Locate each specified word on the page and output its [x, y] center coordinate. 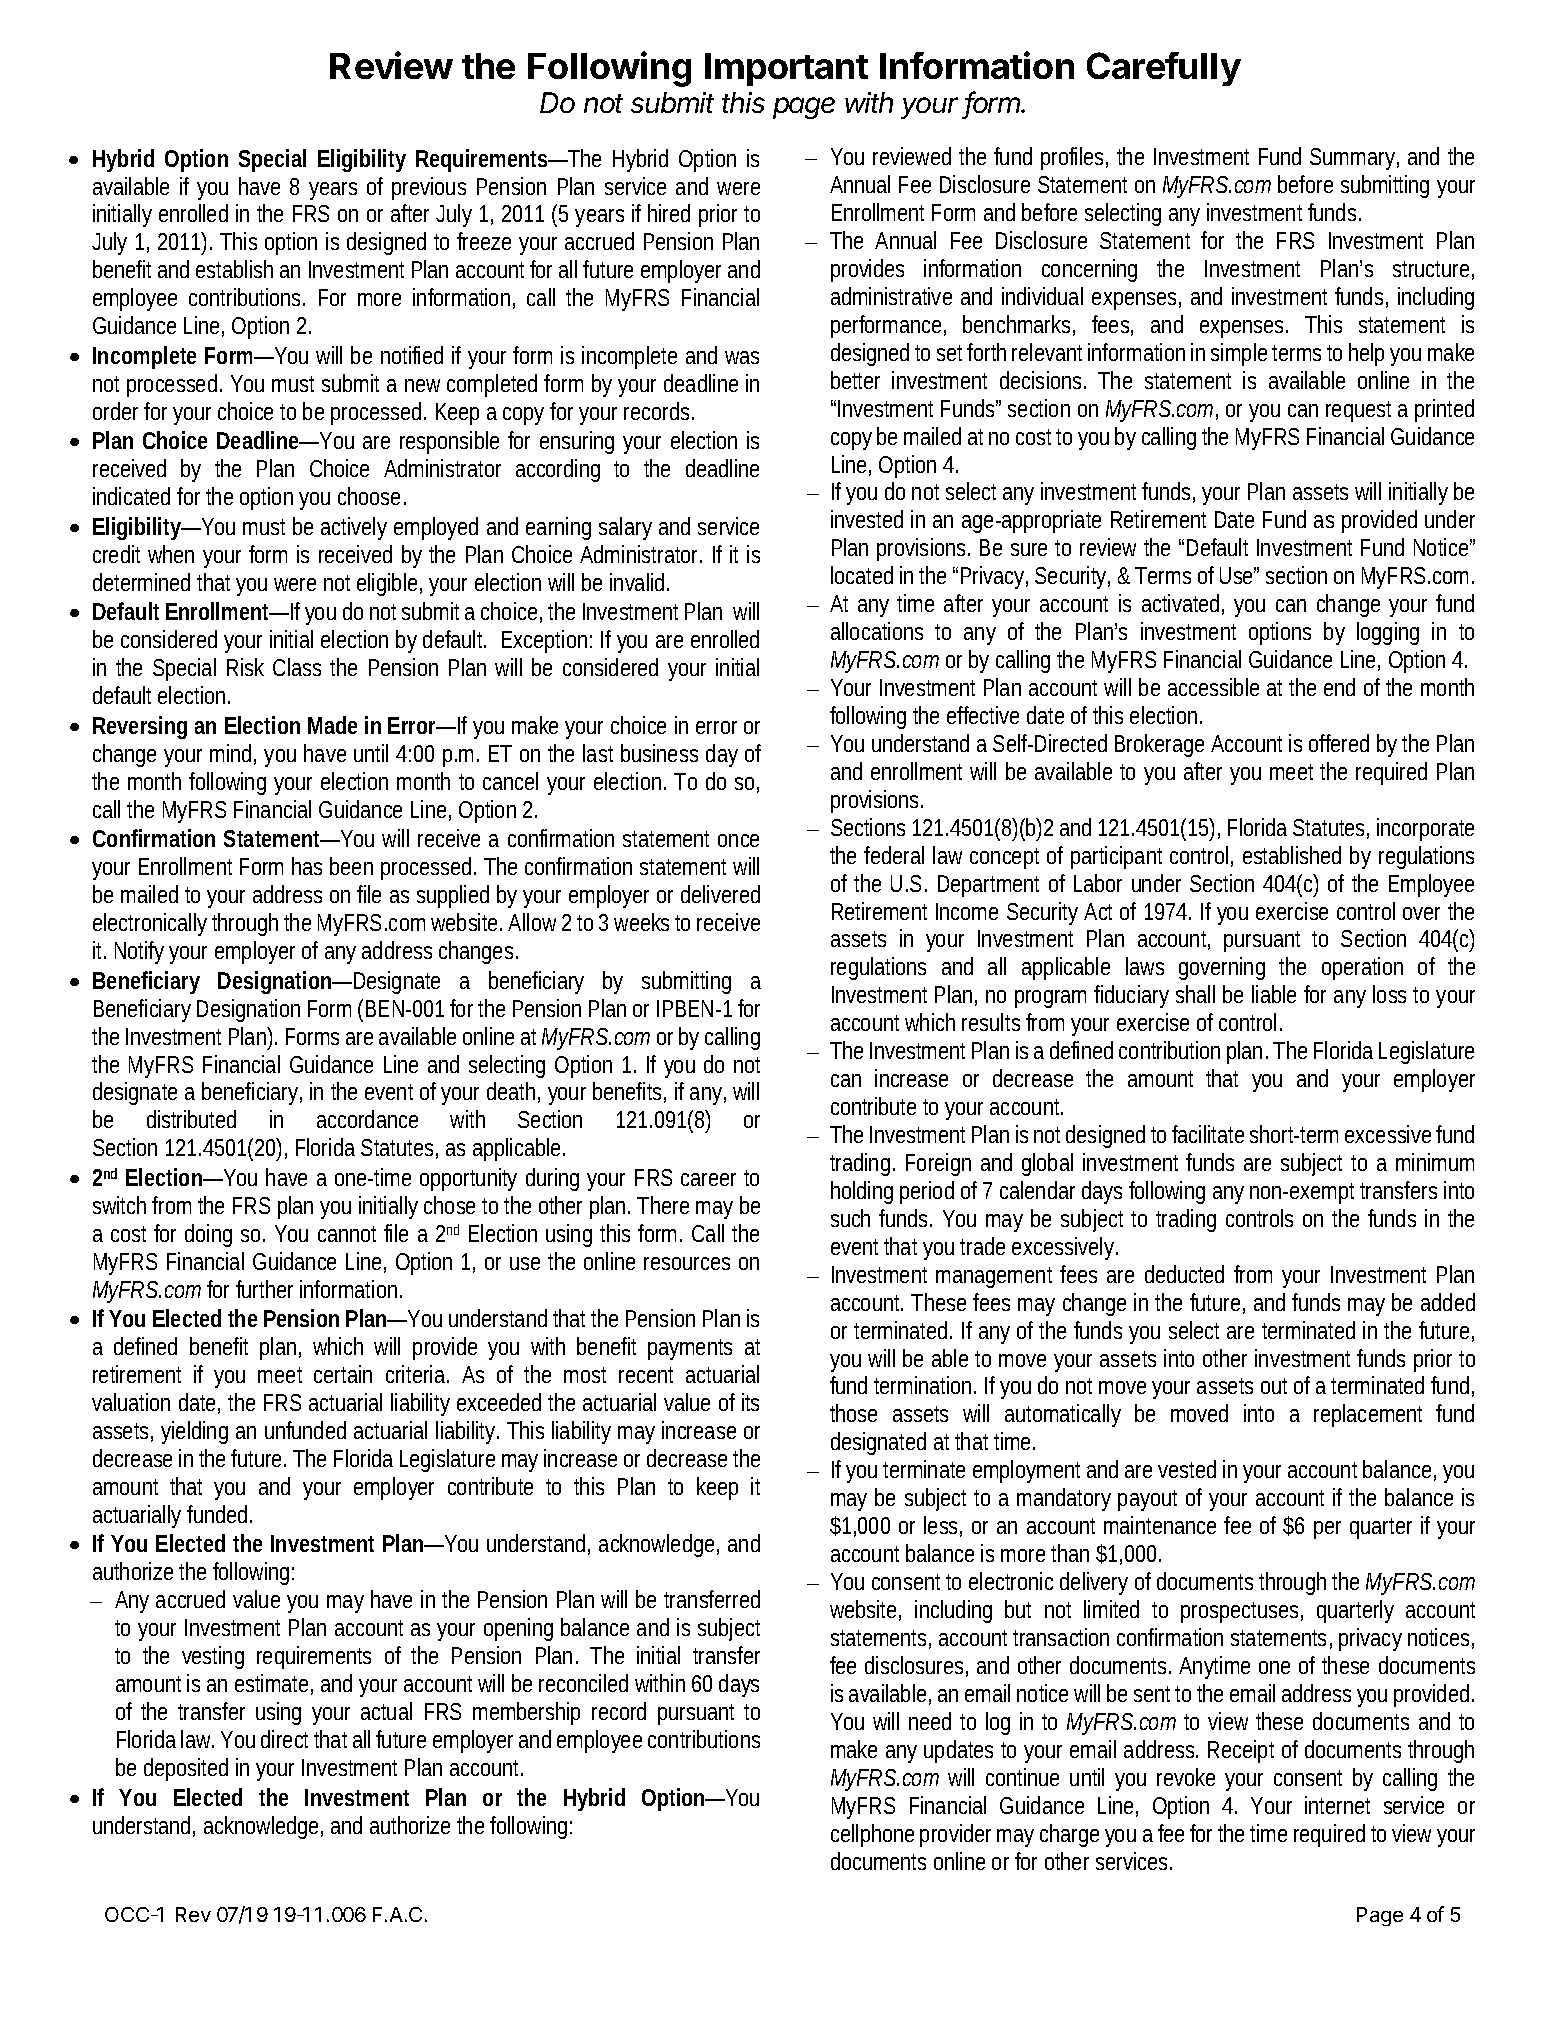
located [862, 575]
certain [343, 1374]
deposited [186, 1769]
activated [1183, 604]
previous [429, 188]
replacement [1368, 1415]
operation [1362, 968]
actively [354, 528]
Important [786, 69]
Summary [1354, 159]
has [307, 866]
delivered [720, 894]
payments [690, 1349]
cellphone [872, 1835]
